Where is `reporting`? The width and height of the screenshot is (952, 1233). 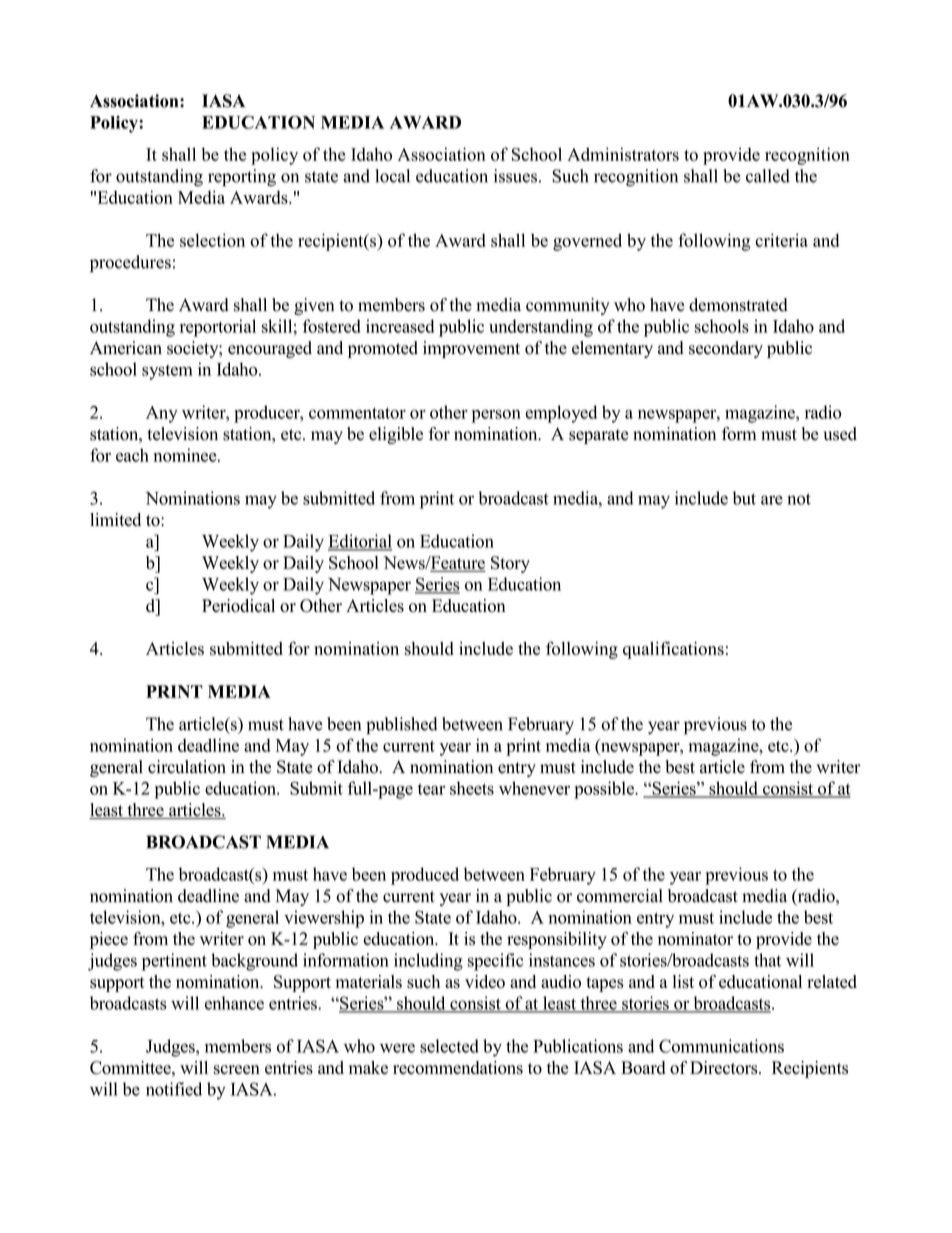 reporting is located at coordinates (242, 178).
